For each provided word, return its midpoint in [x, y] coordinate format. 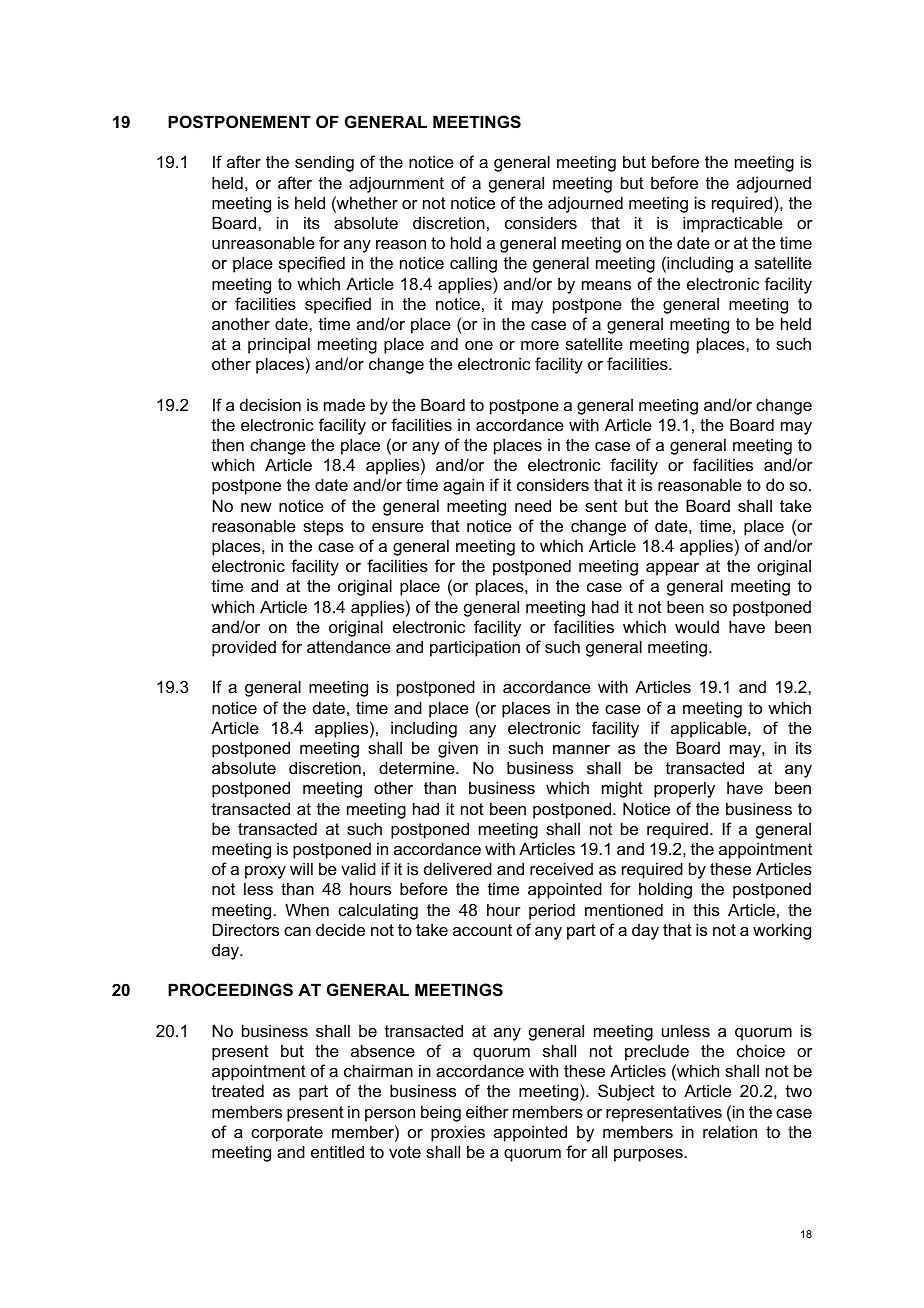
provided [244, 648]
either [487, 1111]
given [458, 749]
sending [324, 163]
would [697, 626]
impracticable [733, 224]
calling [473, 264]
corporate [287, 1134]
